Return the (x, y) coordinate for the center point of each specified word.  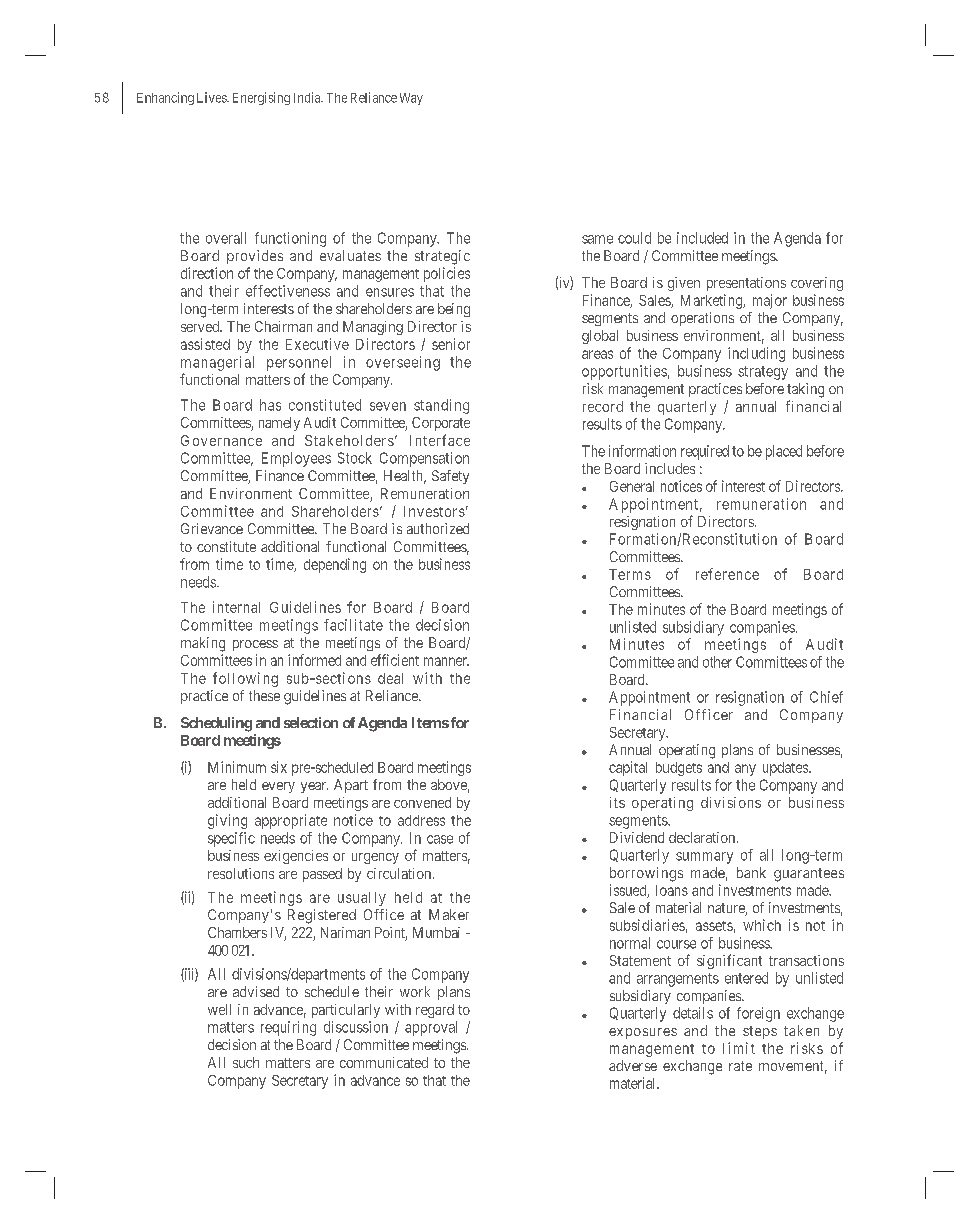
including (756, 354)
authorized (438, 528)
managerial (217, 363)
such (246, 1062)
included (702, 238)
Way (411, 99)
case (440, 839)
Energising (261, 98)
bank (751, 872)
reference (727, 574)
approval (431, 1028)
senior (451, 344)
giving (227, 821)
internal (236, 607)
